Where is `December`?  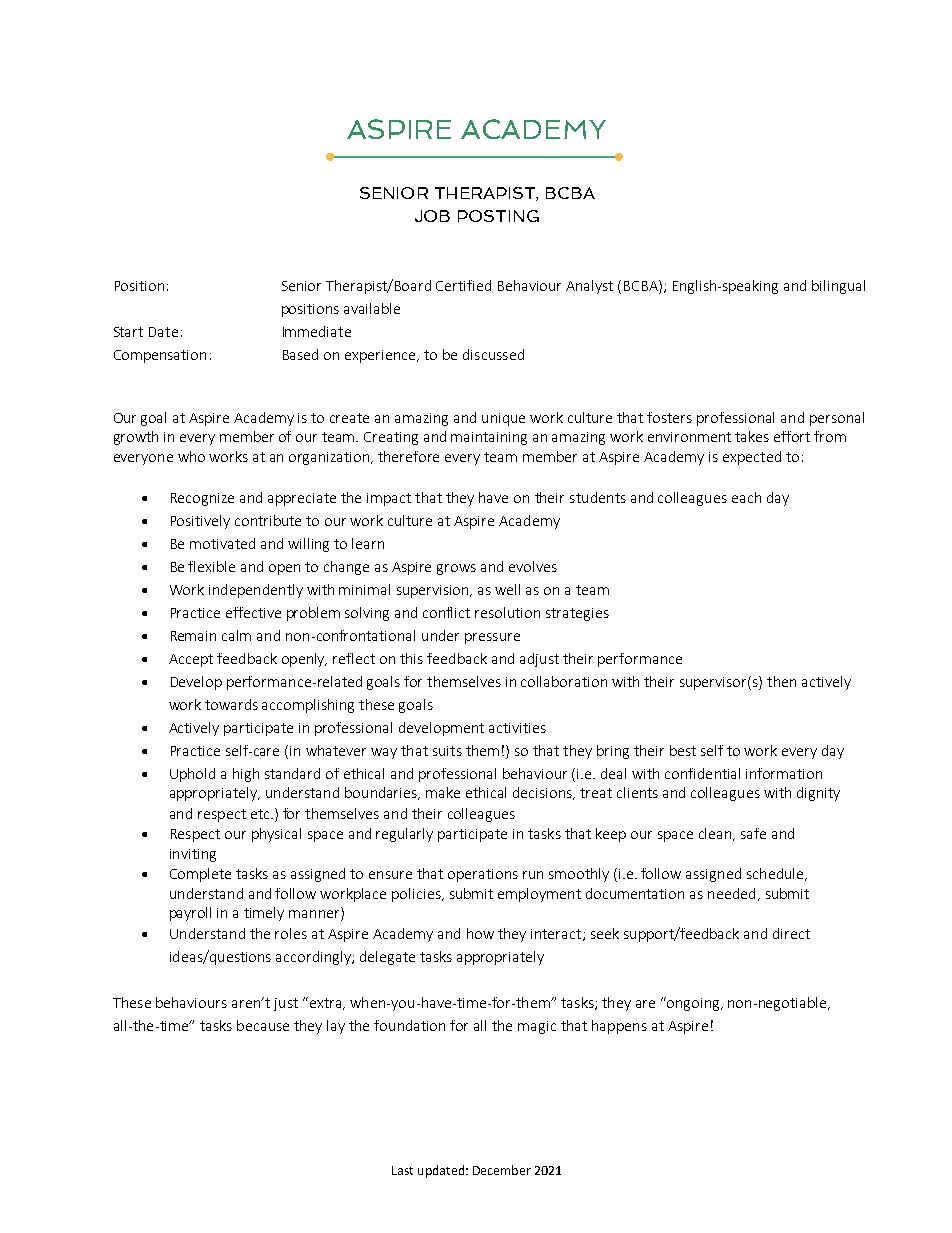 December is located at coordinates (502, 1170).
